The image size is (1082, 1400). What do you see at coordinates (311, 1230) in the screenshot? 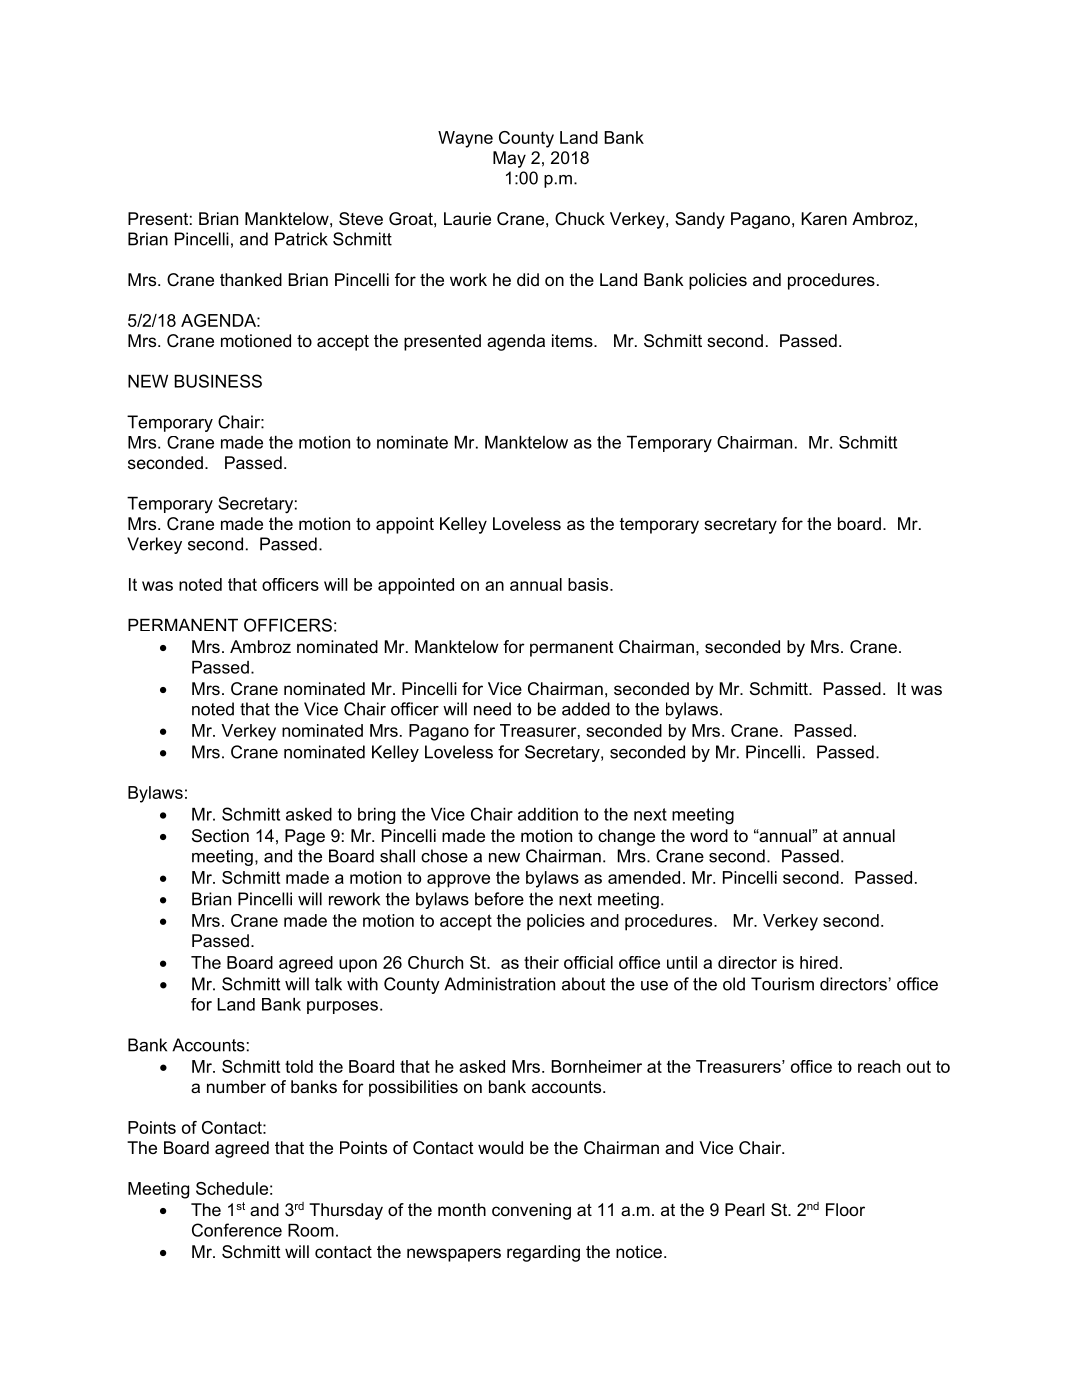
I see `Room` at bounding box center [311, 1230].
